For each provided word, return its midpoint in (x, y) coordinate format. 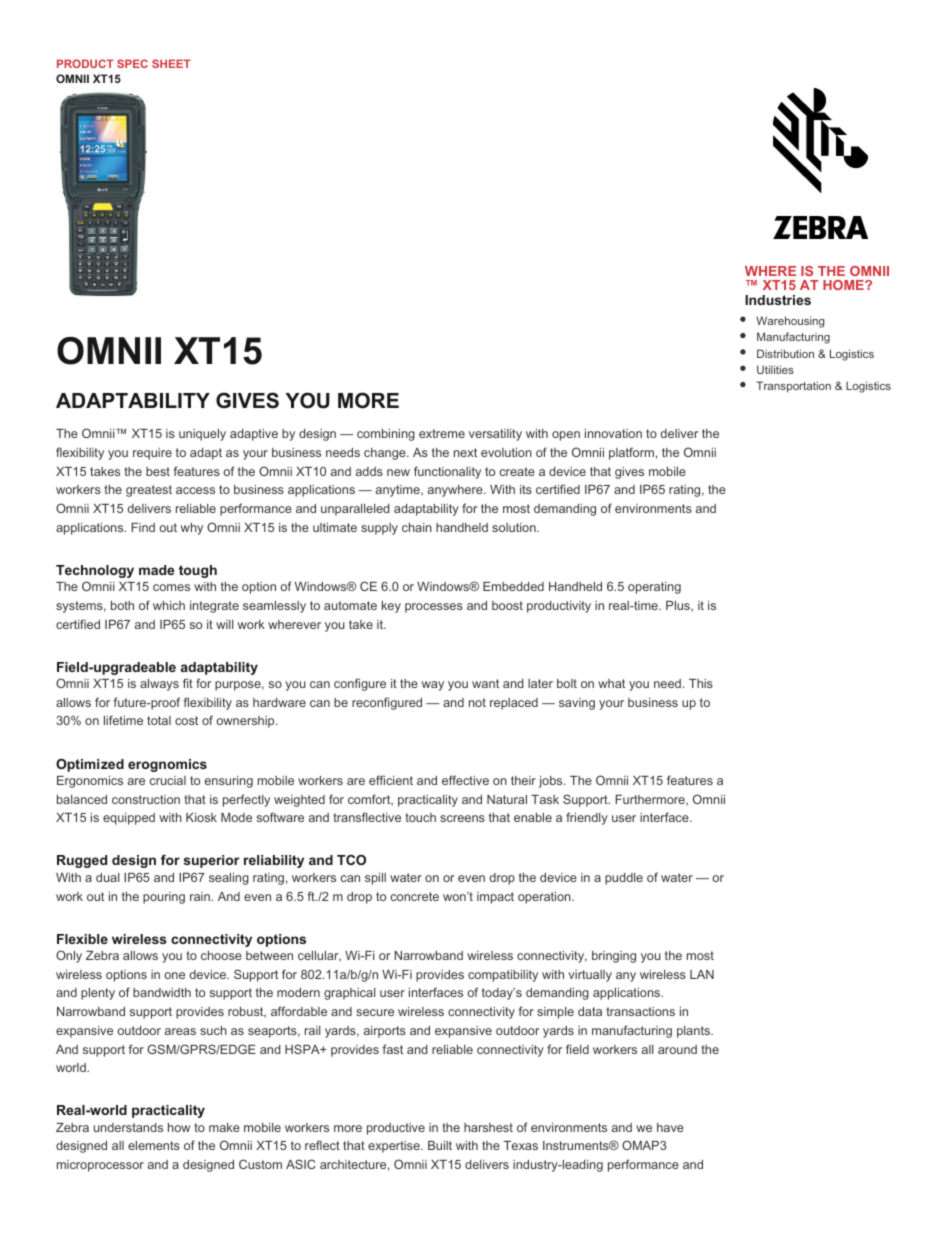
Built (440, 1145)
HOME (844, 285)
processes (434, 608)
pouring (164, 898)
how (179, 1127)
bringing (614, 957)
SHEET (171, 63)
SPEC (132, 63)
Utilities (775, 369)
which (169, 605)
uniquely (202, 435)
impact (495, 898)
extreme (442, 433)
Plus (679, 606)
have (670, 1127)
